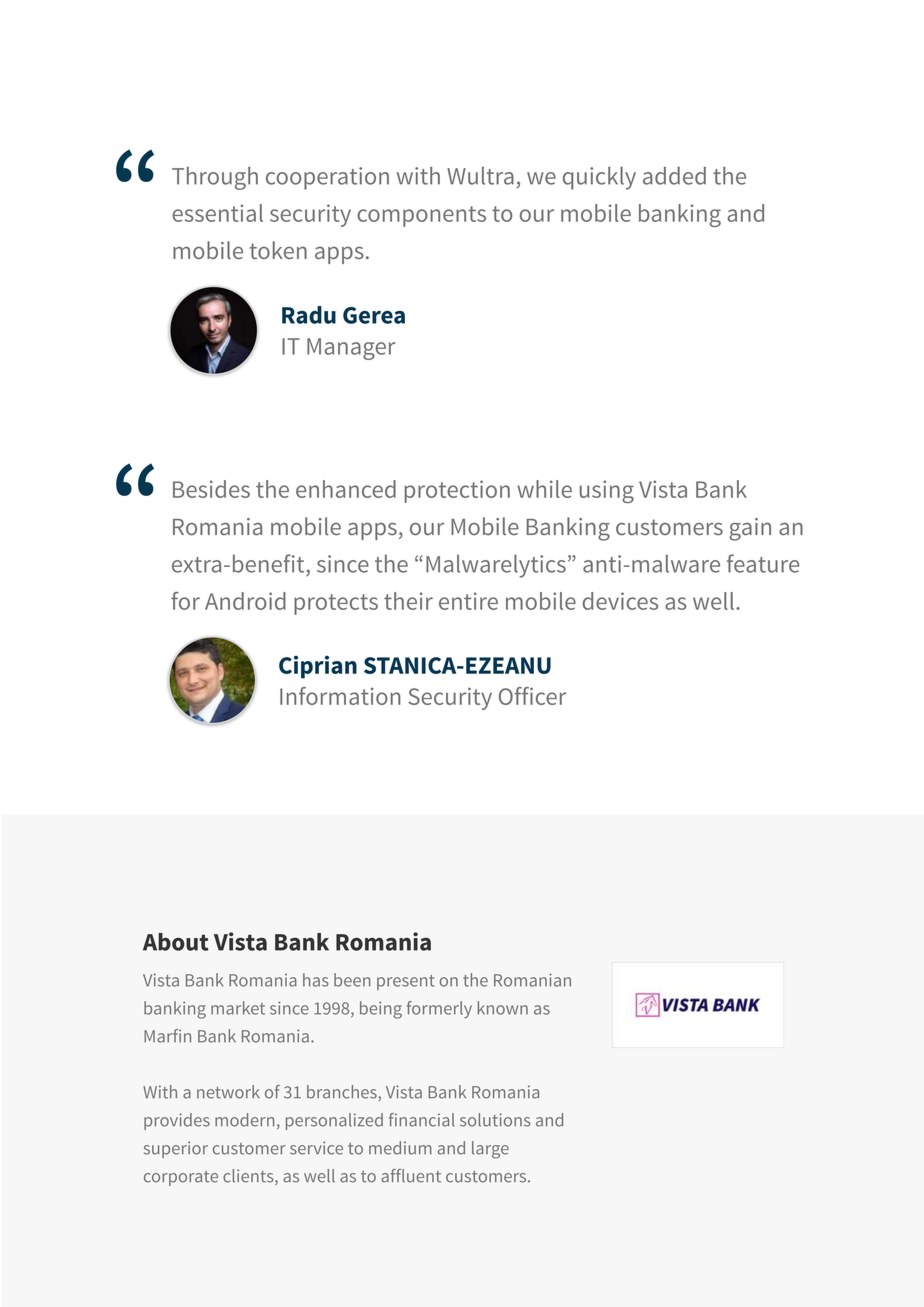  Describe the element at coordinates (620, 601) in the image. I see `devices` at that location.
